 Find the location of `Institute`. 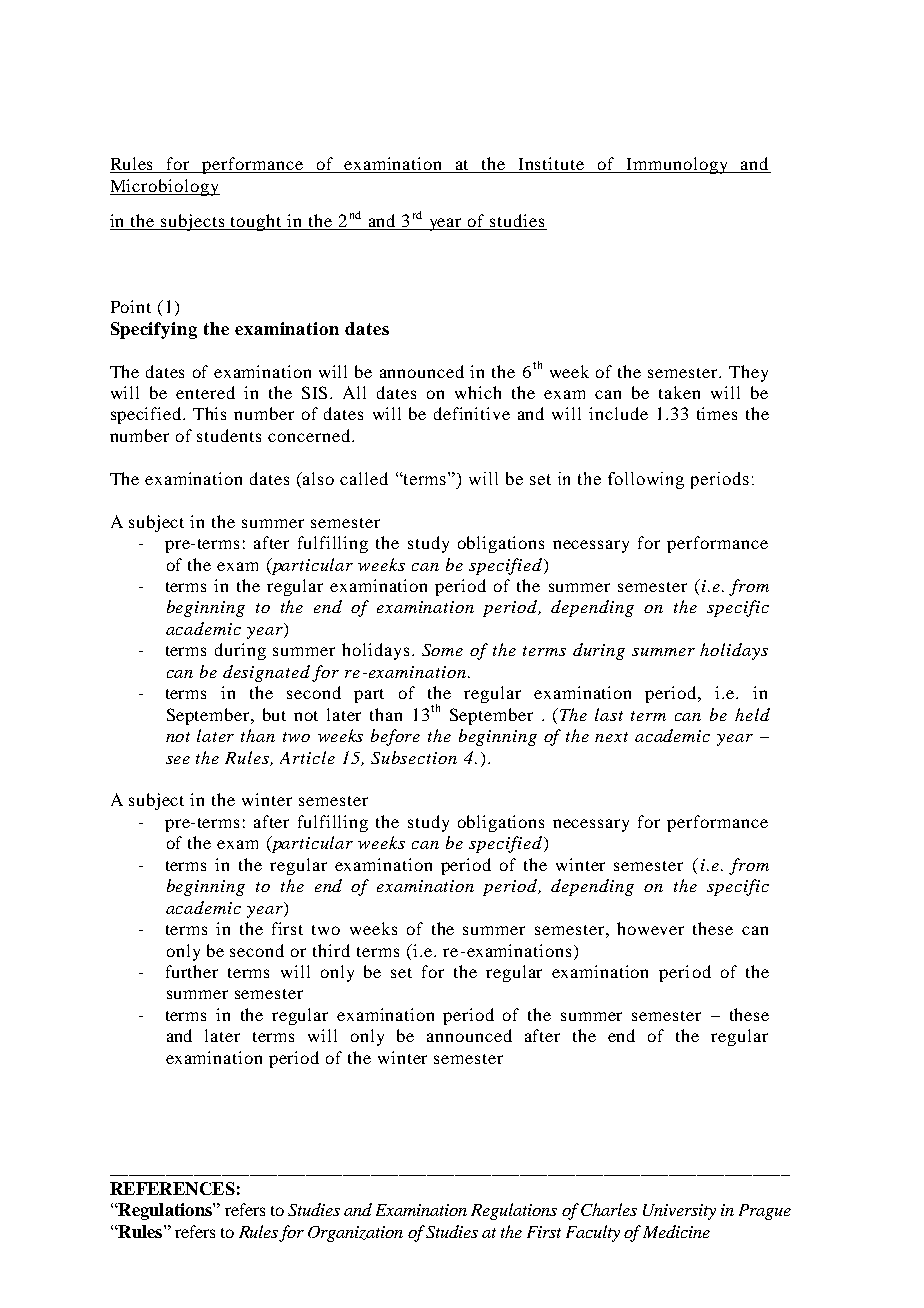

Institute is located at coordinates (552, 165).
